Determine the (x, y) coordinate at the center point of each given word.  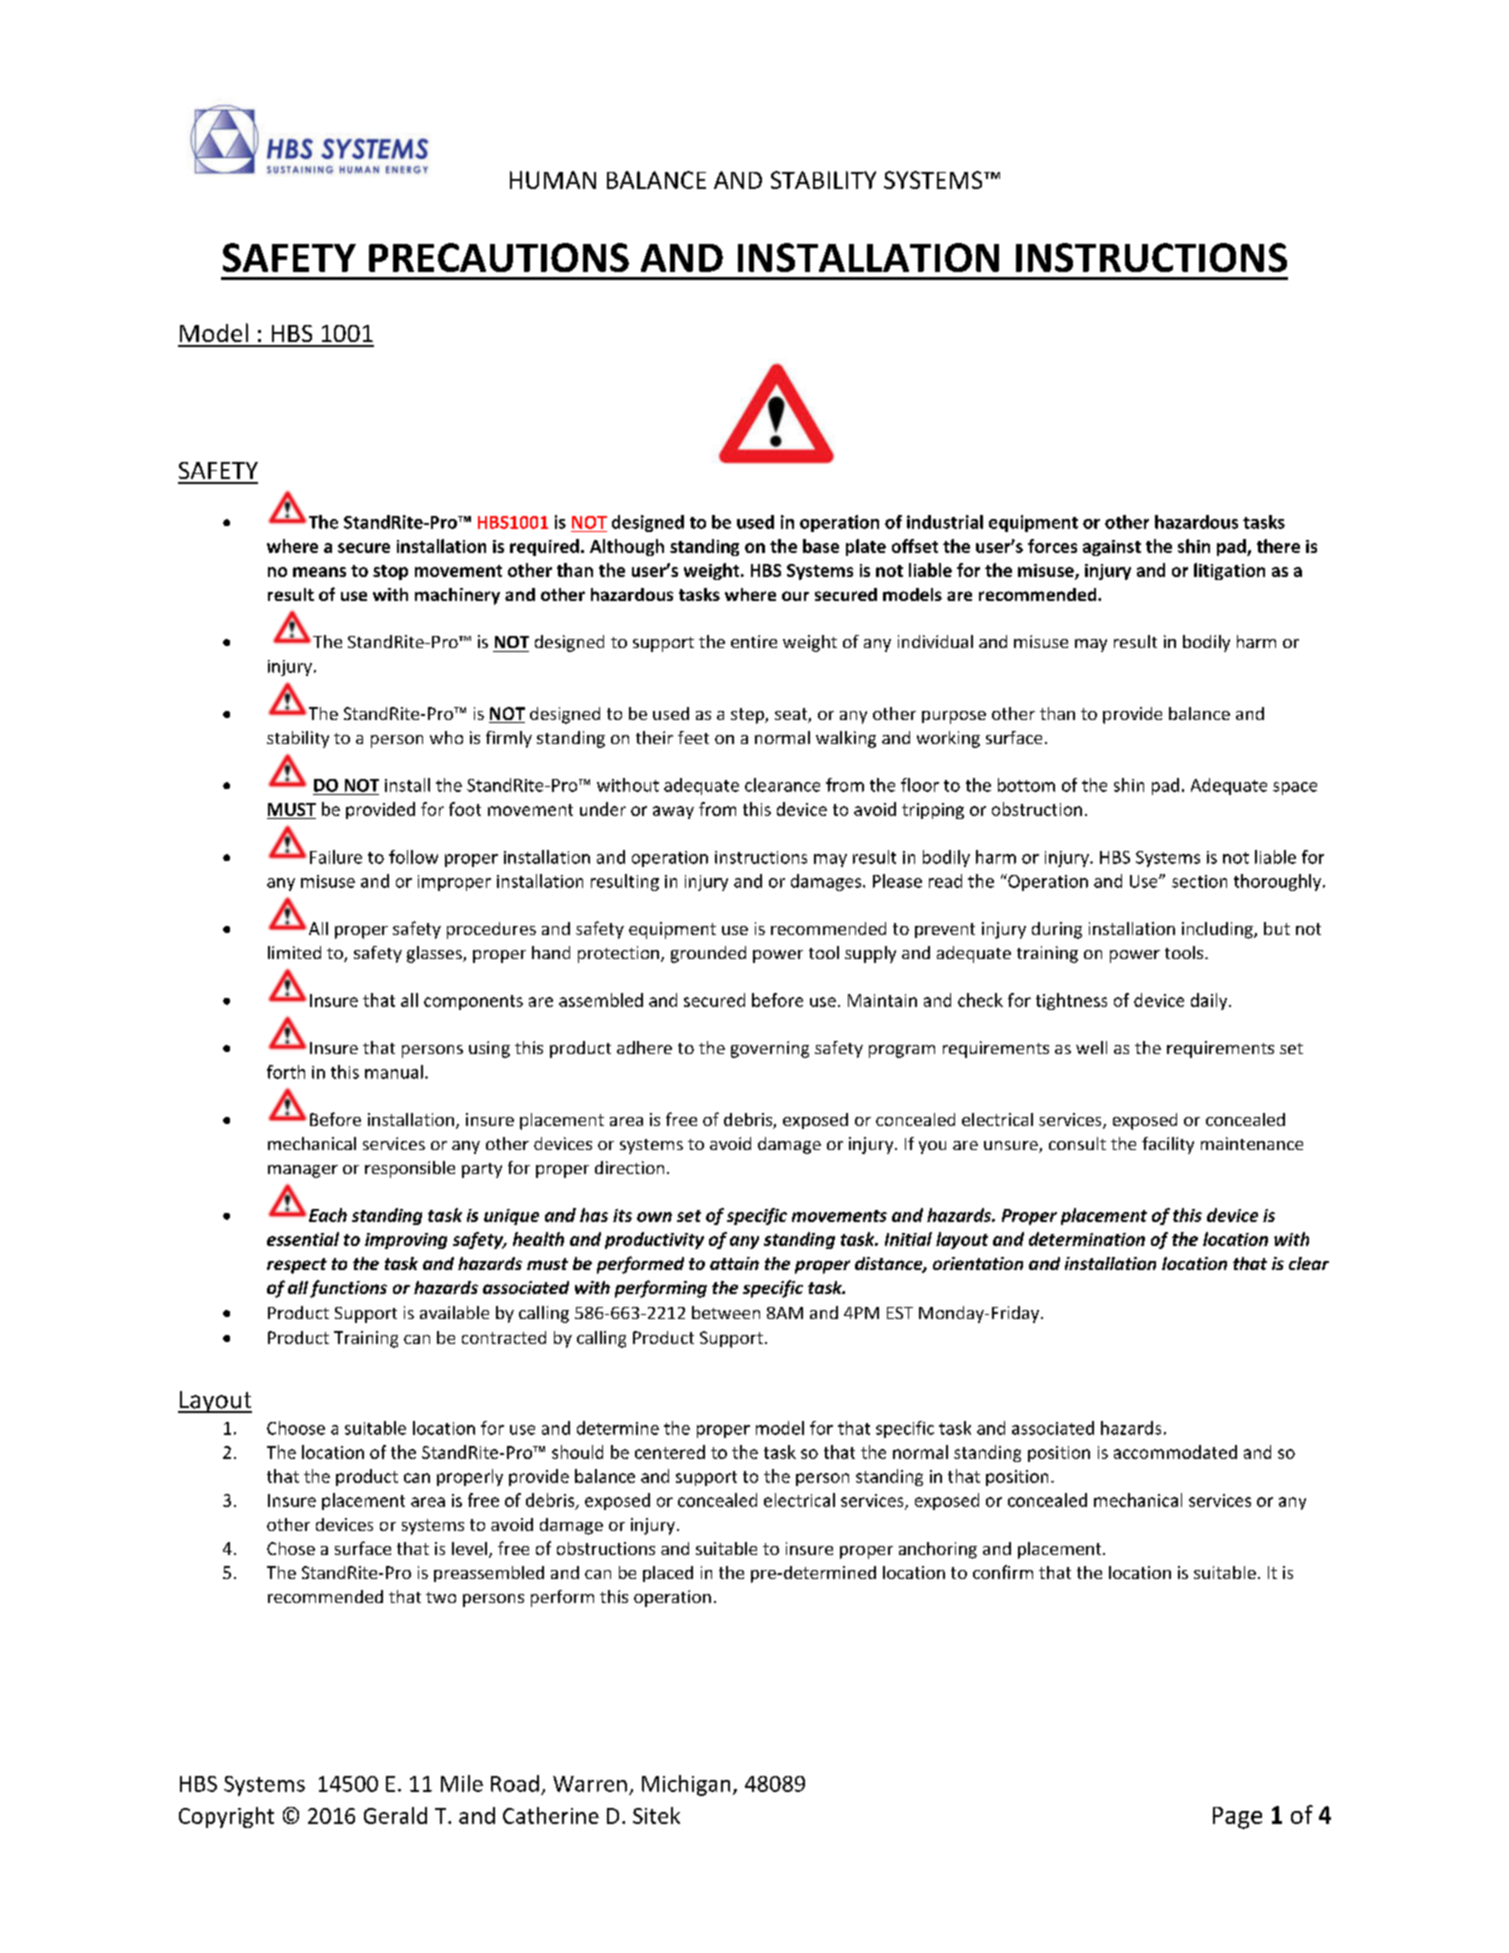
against (1112, 548)
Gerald (395, 1815)
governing (770, 1049)
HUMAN (553, 180)
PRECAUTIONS (499, 257)
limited (294, 952)
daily (1210, 1001)
